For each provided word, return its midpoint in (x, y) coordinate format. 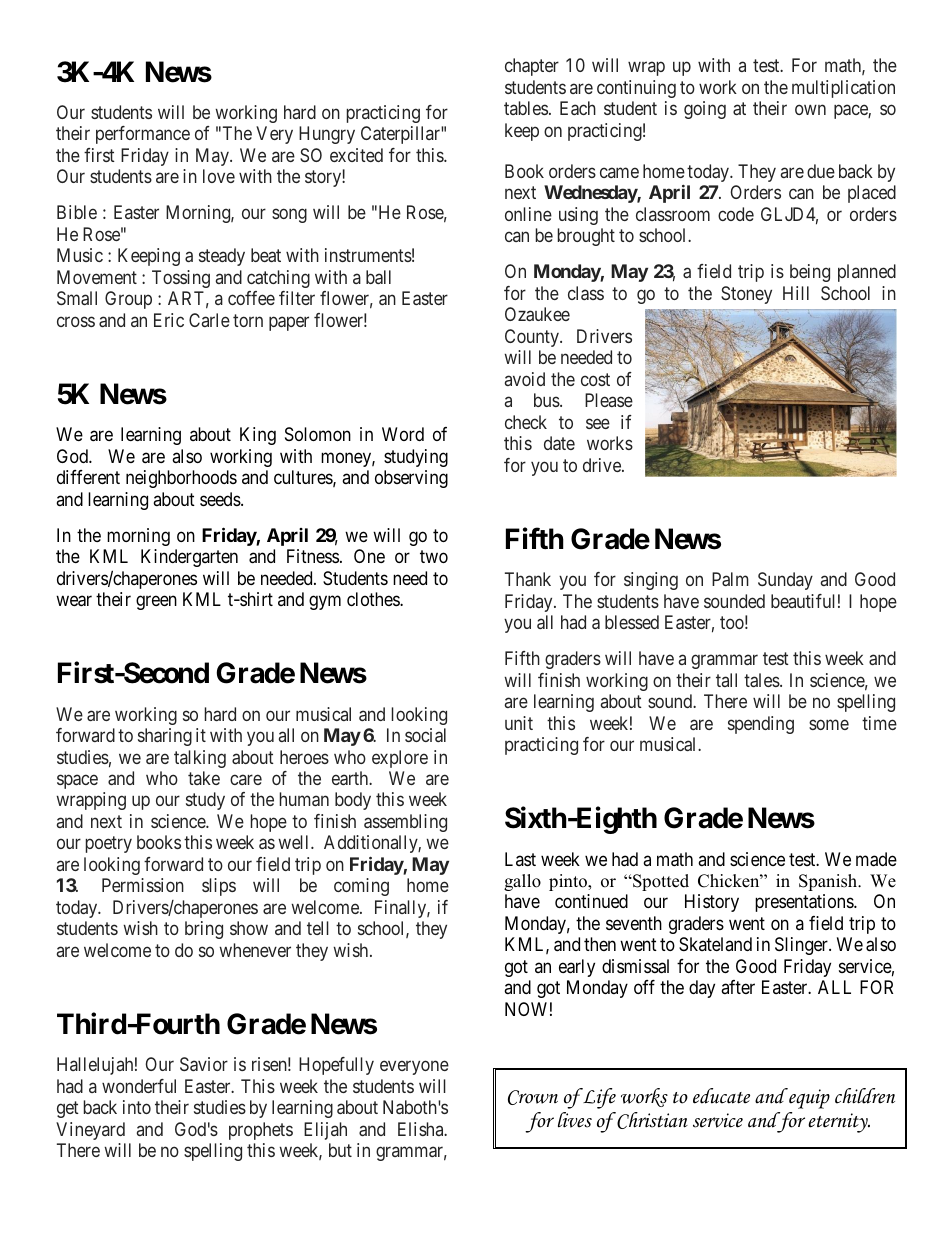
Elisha (422, 1129)
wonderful (139, 1086)
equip (808, 1098)
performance (143, 135)
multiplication (843, 89)
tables (526, 108)
